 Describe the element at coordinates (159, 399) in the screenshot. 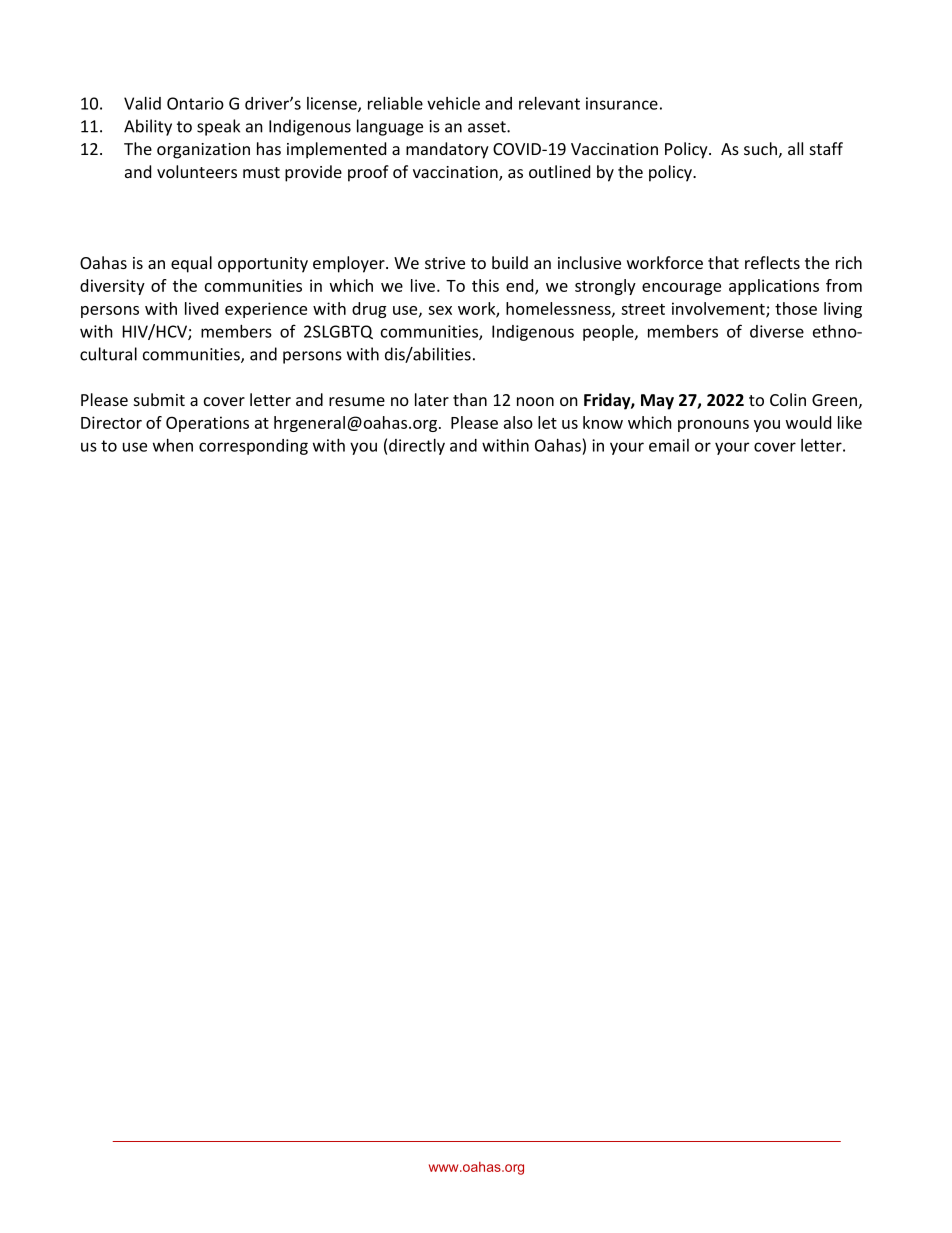

I see `submit` at that location.
